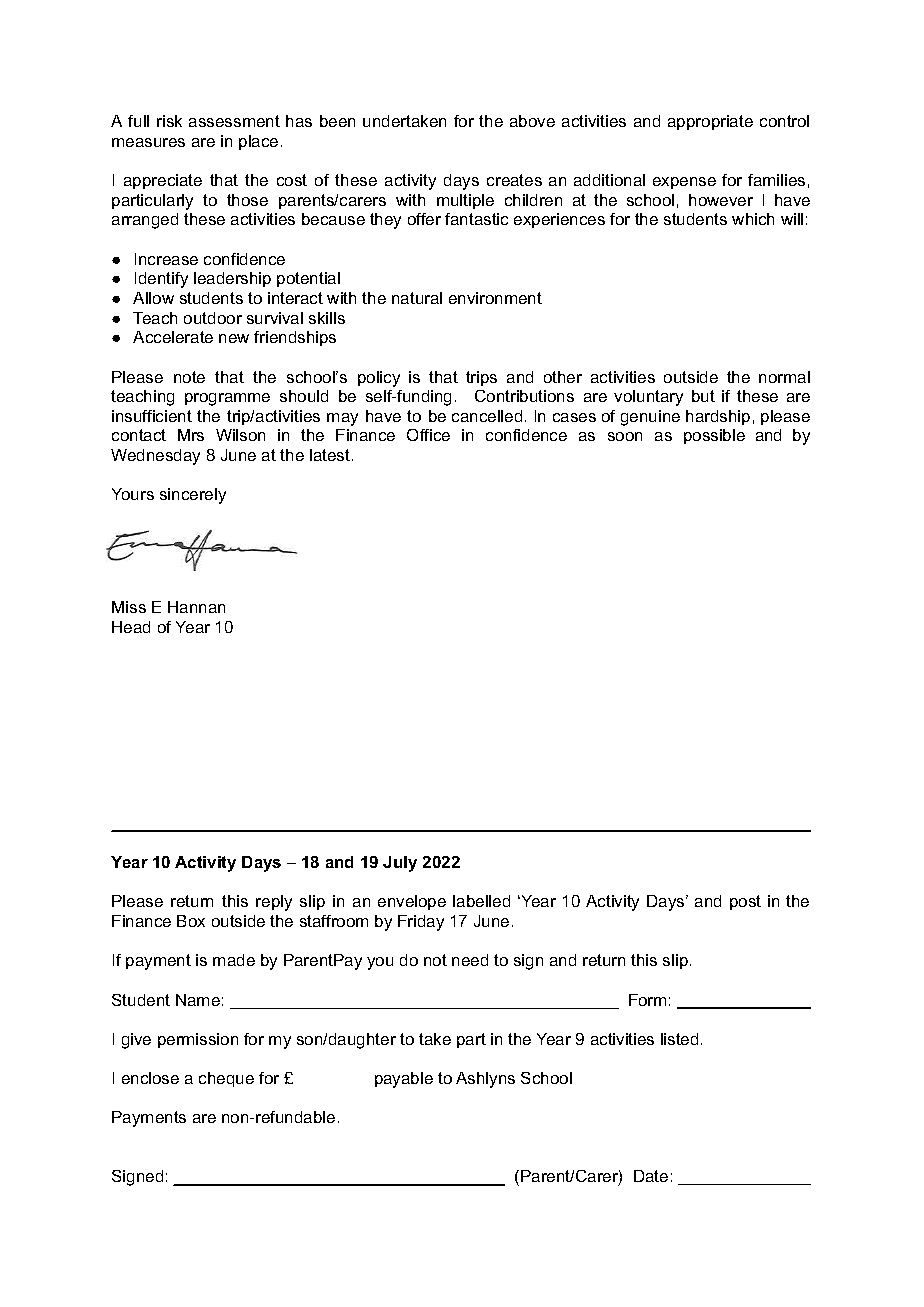  What do you see at coordinates (710, 122) in the screenshot?
I see `appropriate` at bounding box center [710, 122].
